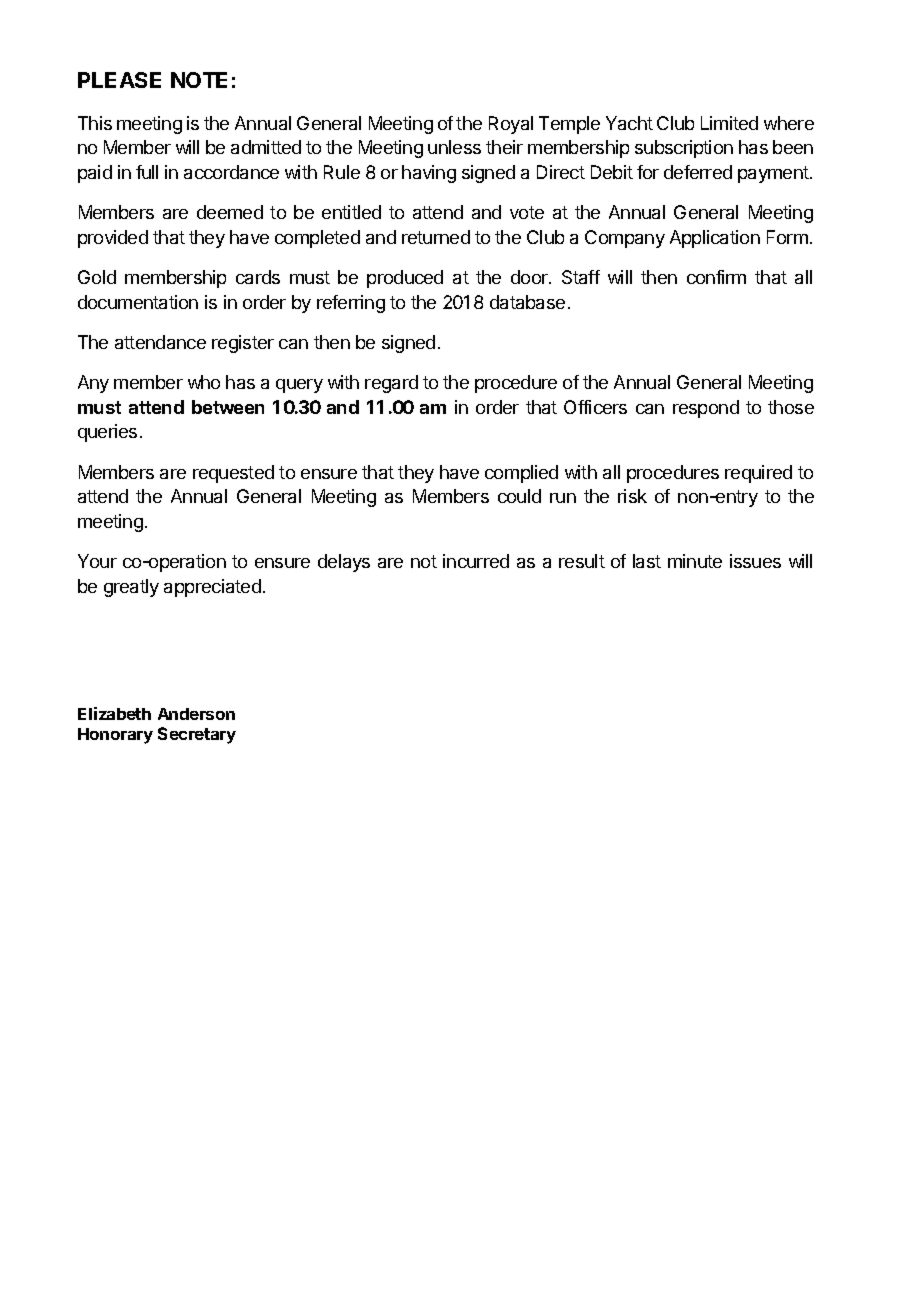 This screenshot has width=924, height=1308. Describe the element at coordinates (476, 561) in the screenshot. I see `incurred` at that location.
